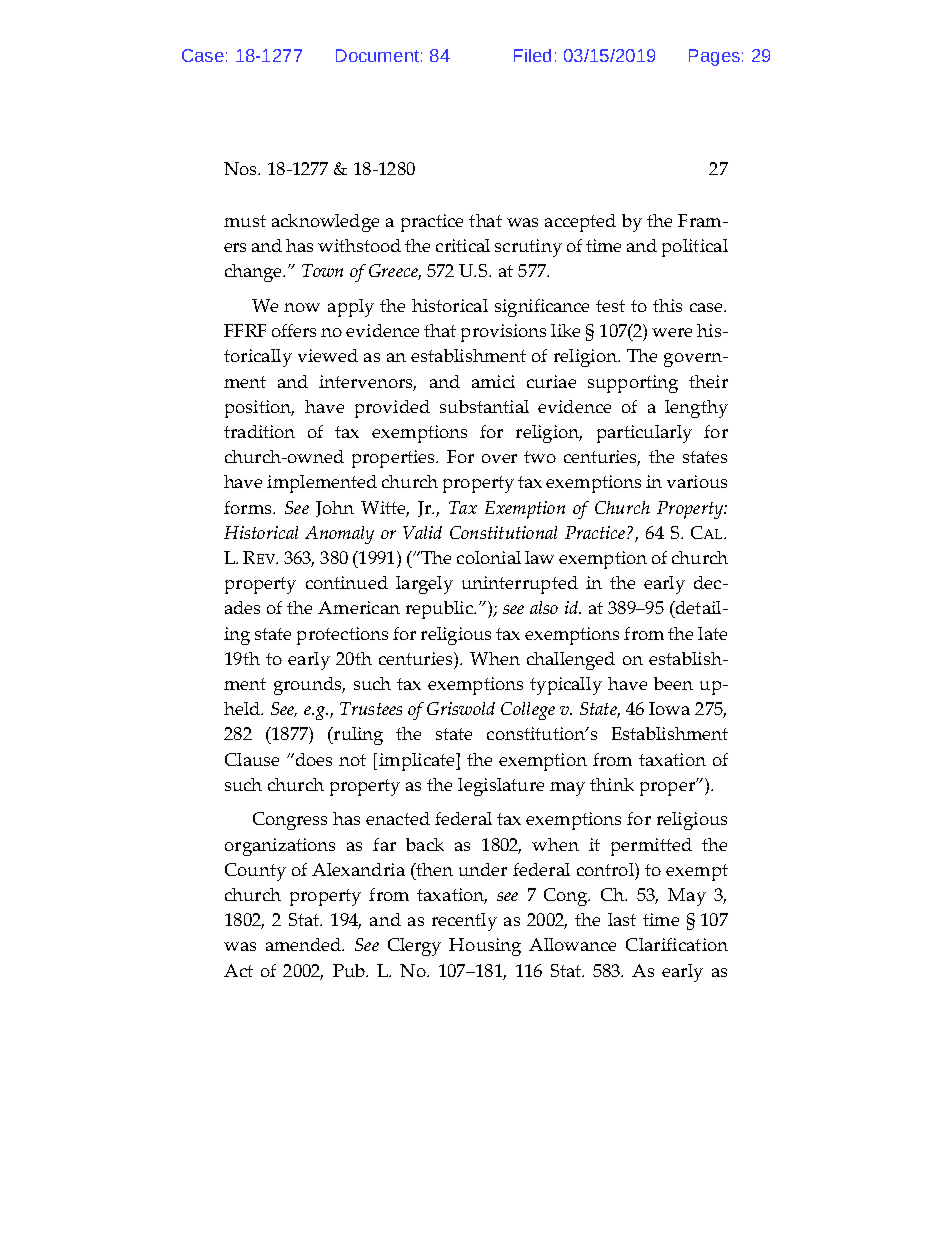 The width and height of the screenshot is (952, 1233). What do you see at coordinates (532, 55) in the screenshot?
I see `Filed` at bounding box center [532, 55].
